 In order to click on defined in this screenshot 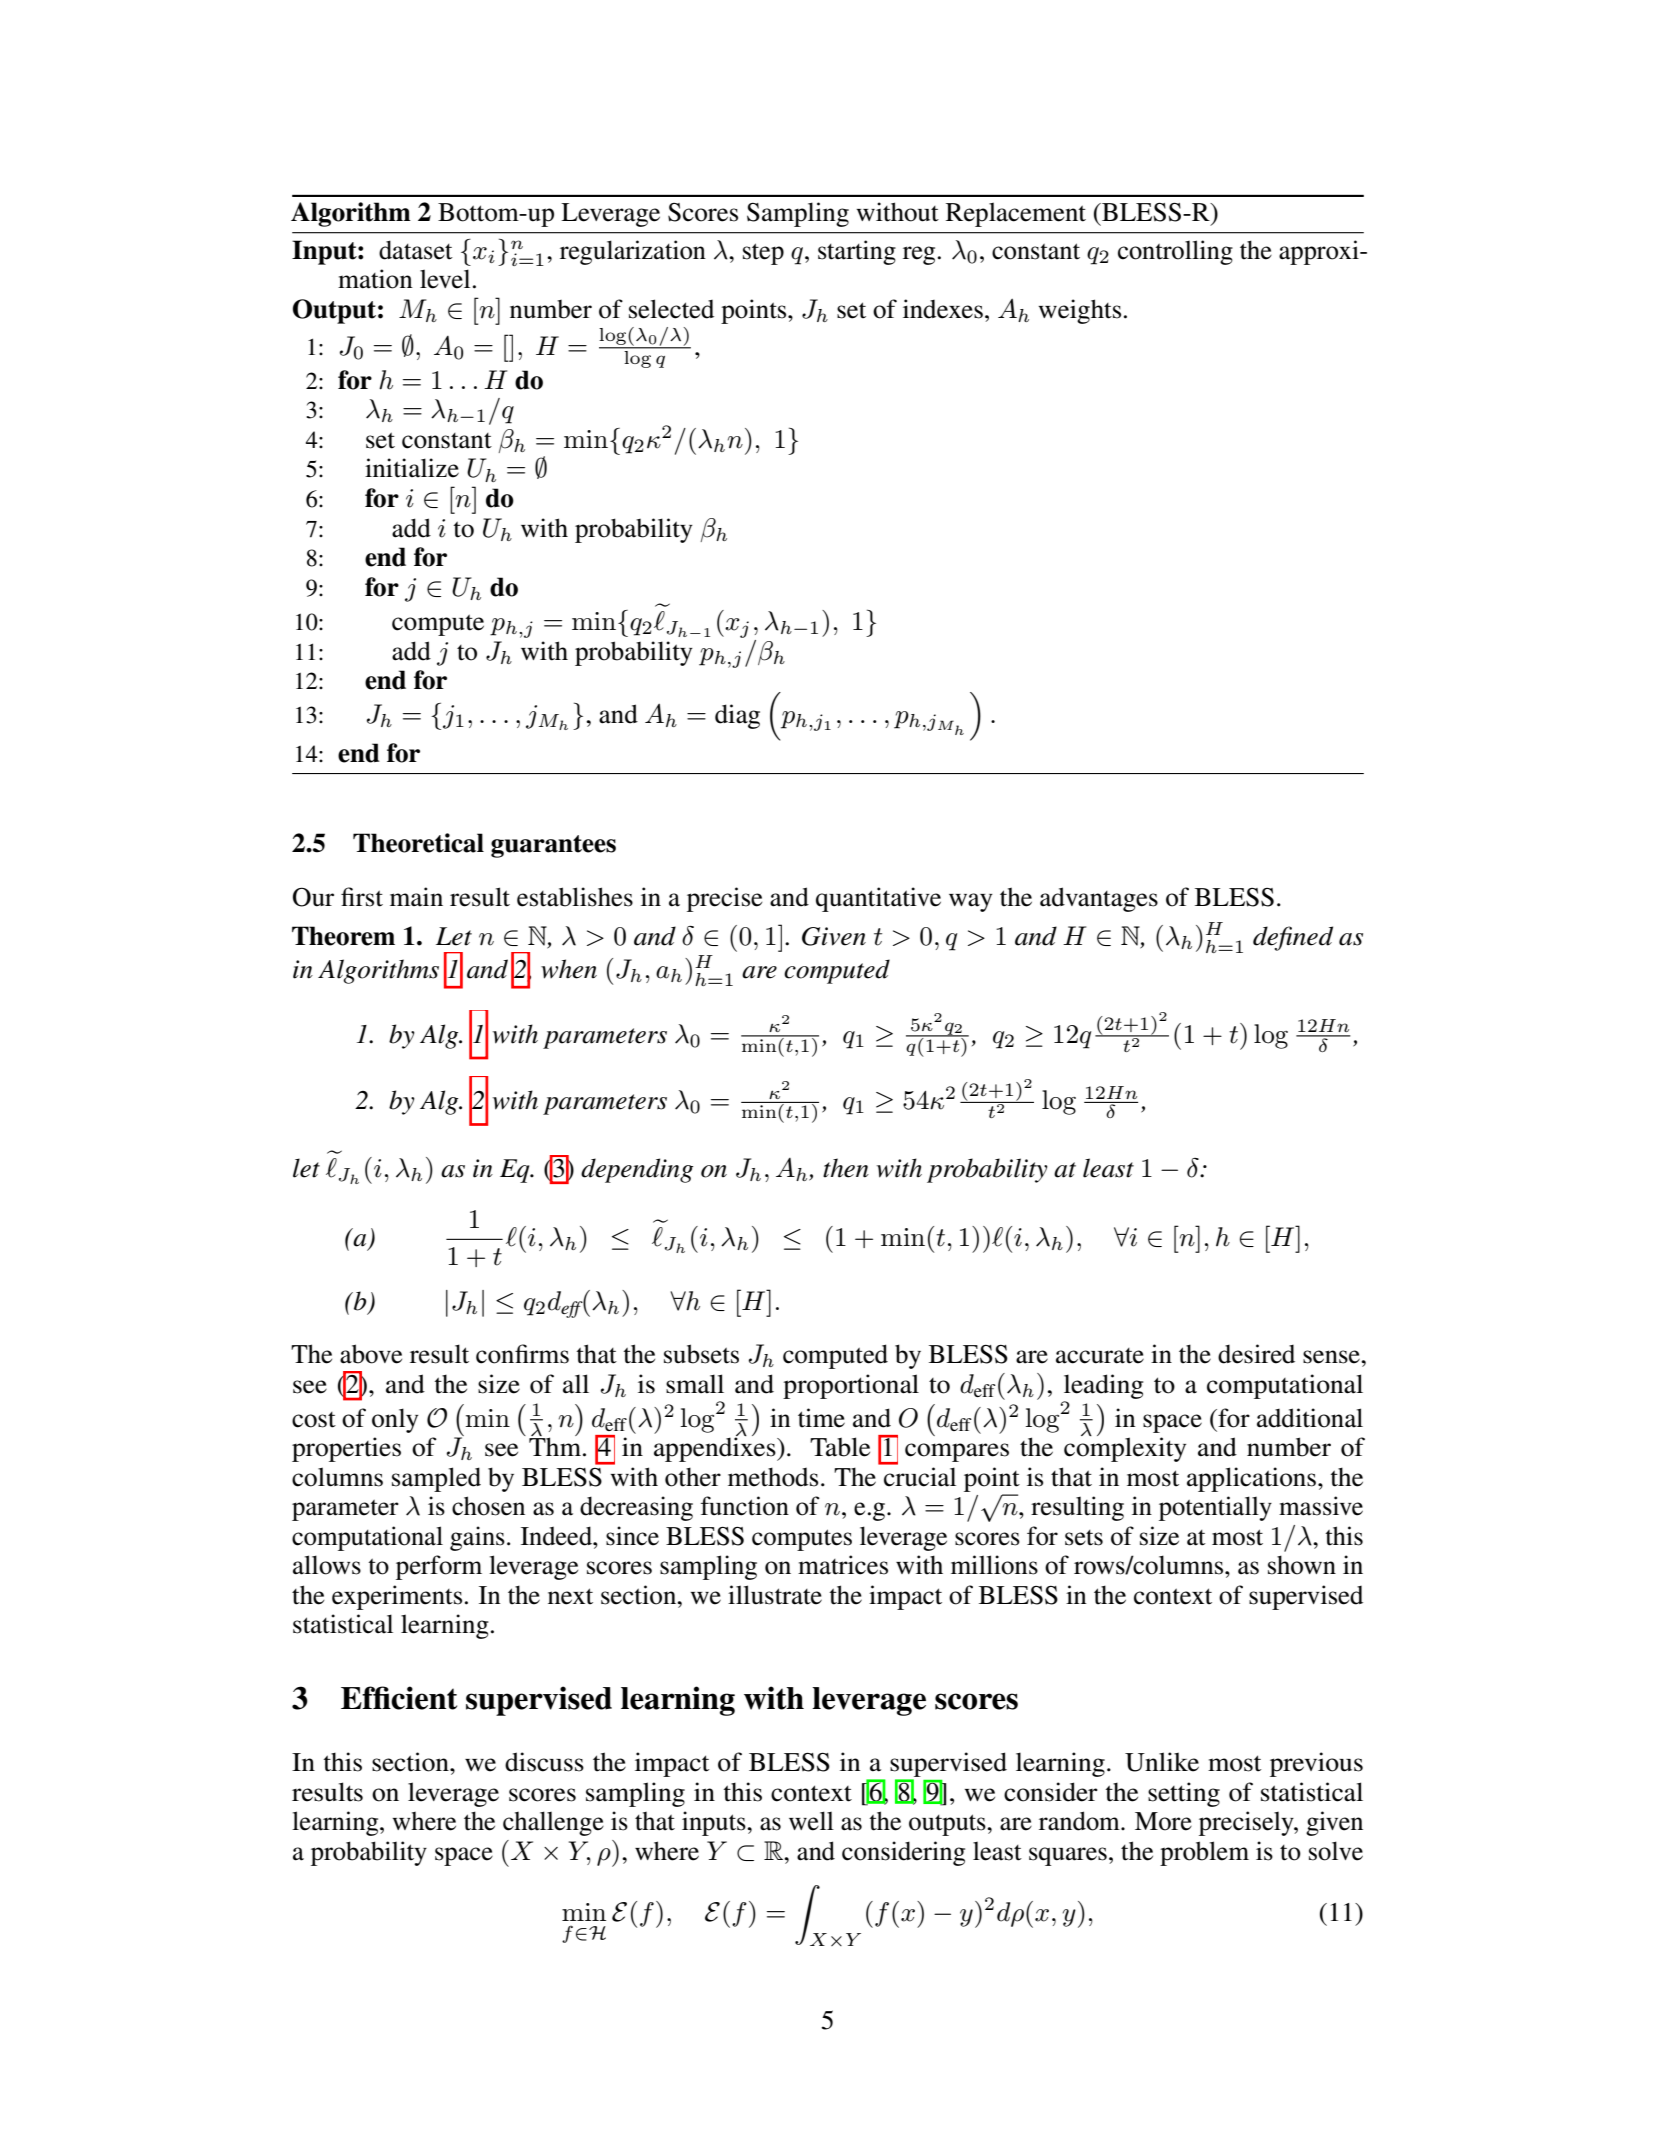, I will do `click(1293, 938)`.
